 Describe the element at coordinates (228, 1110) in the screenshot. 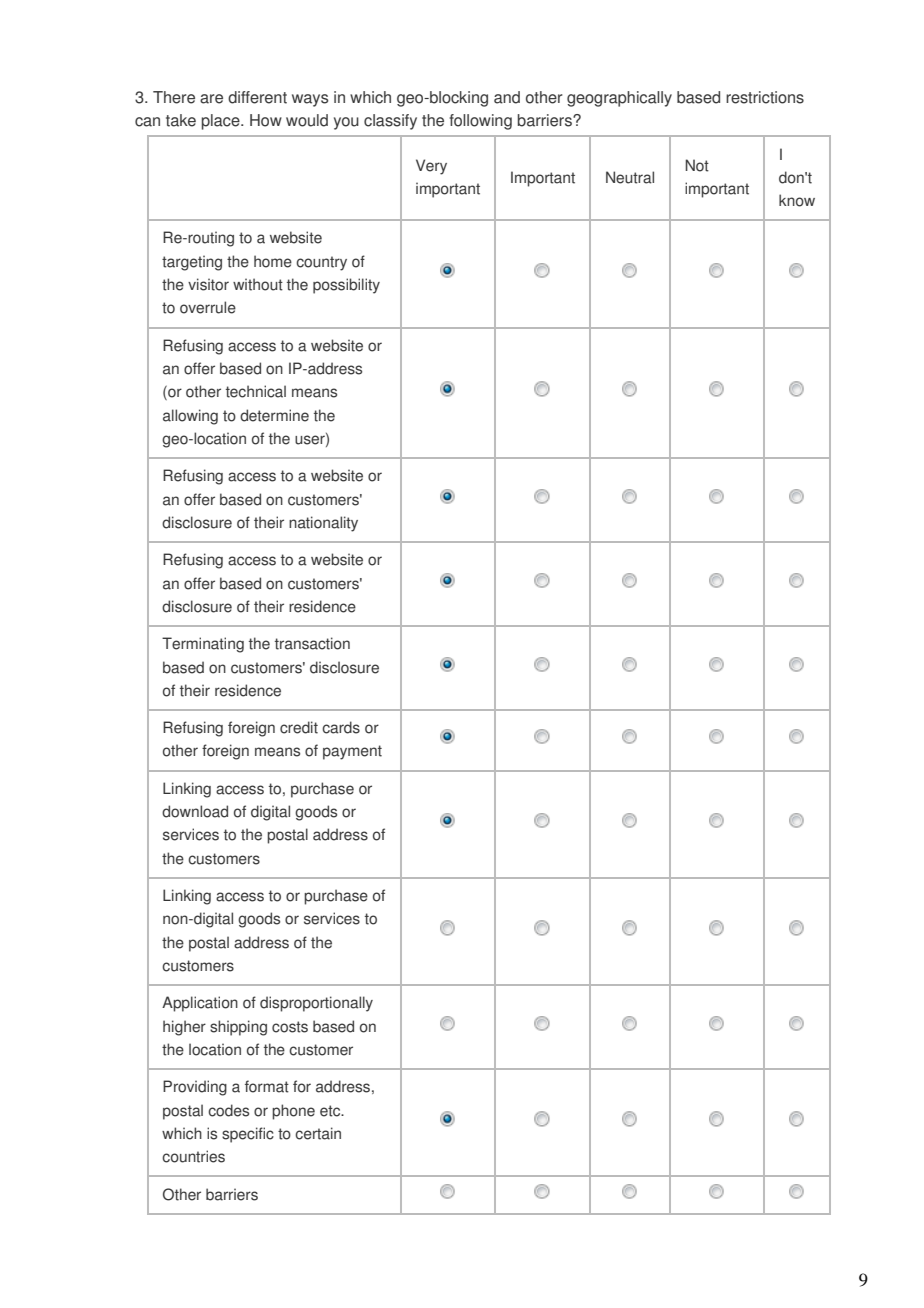

I see `codes` at that location.
